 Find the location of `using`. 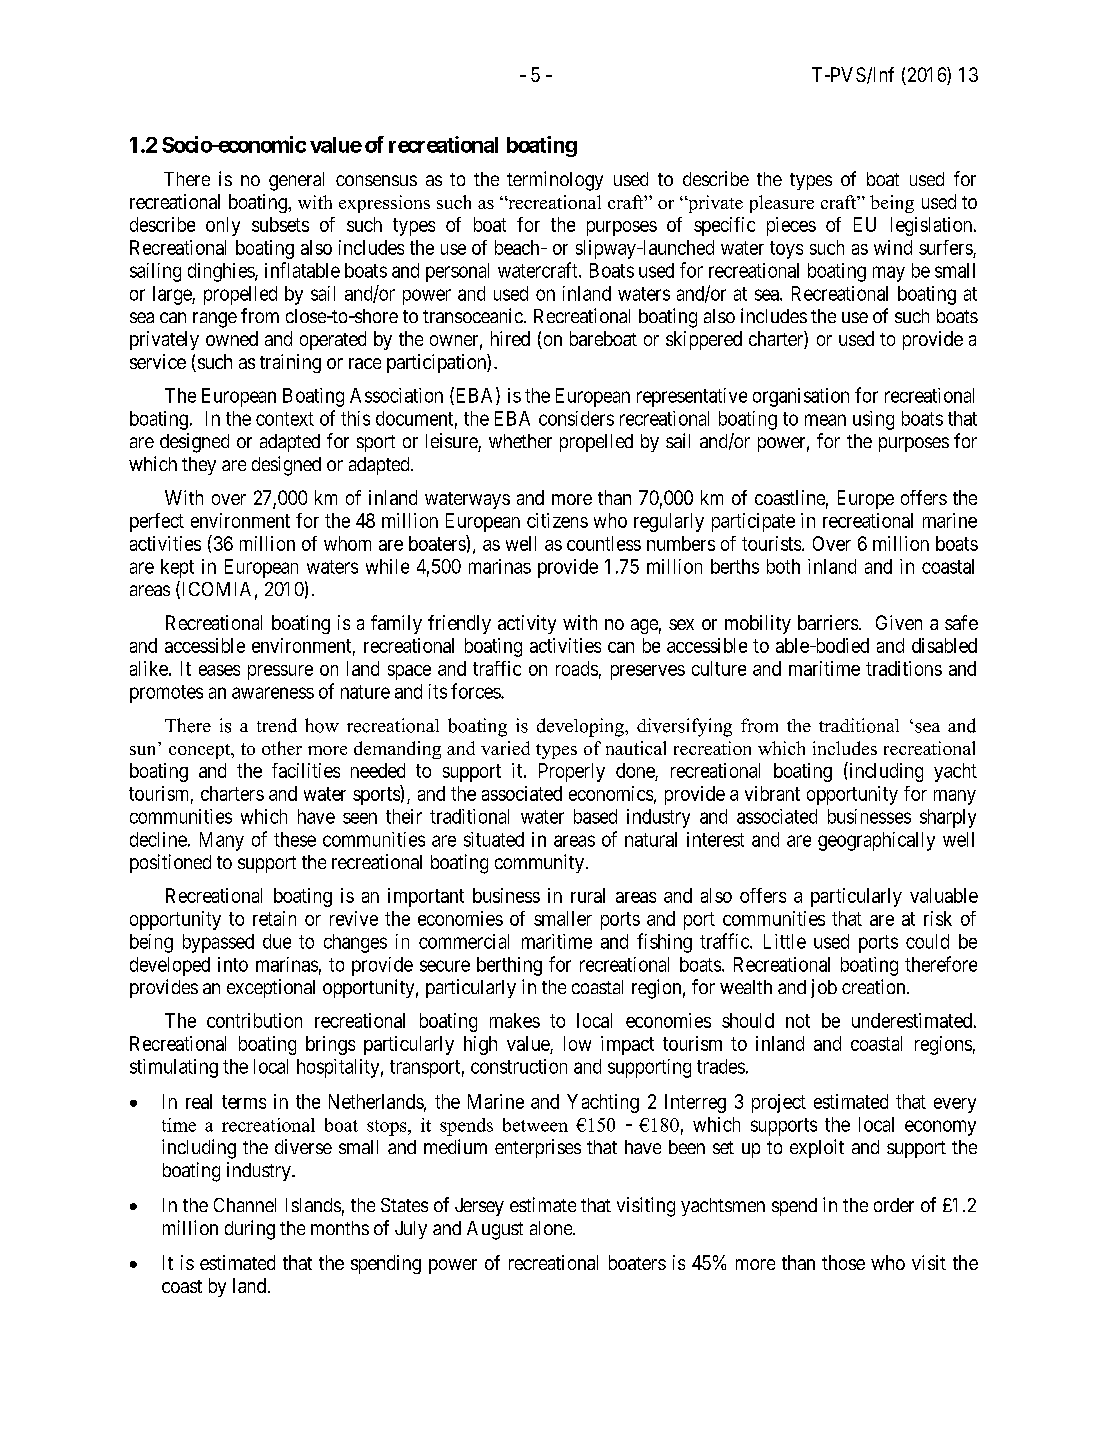

using is located at coordinates (873, 420).
